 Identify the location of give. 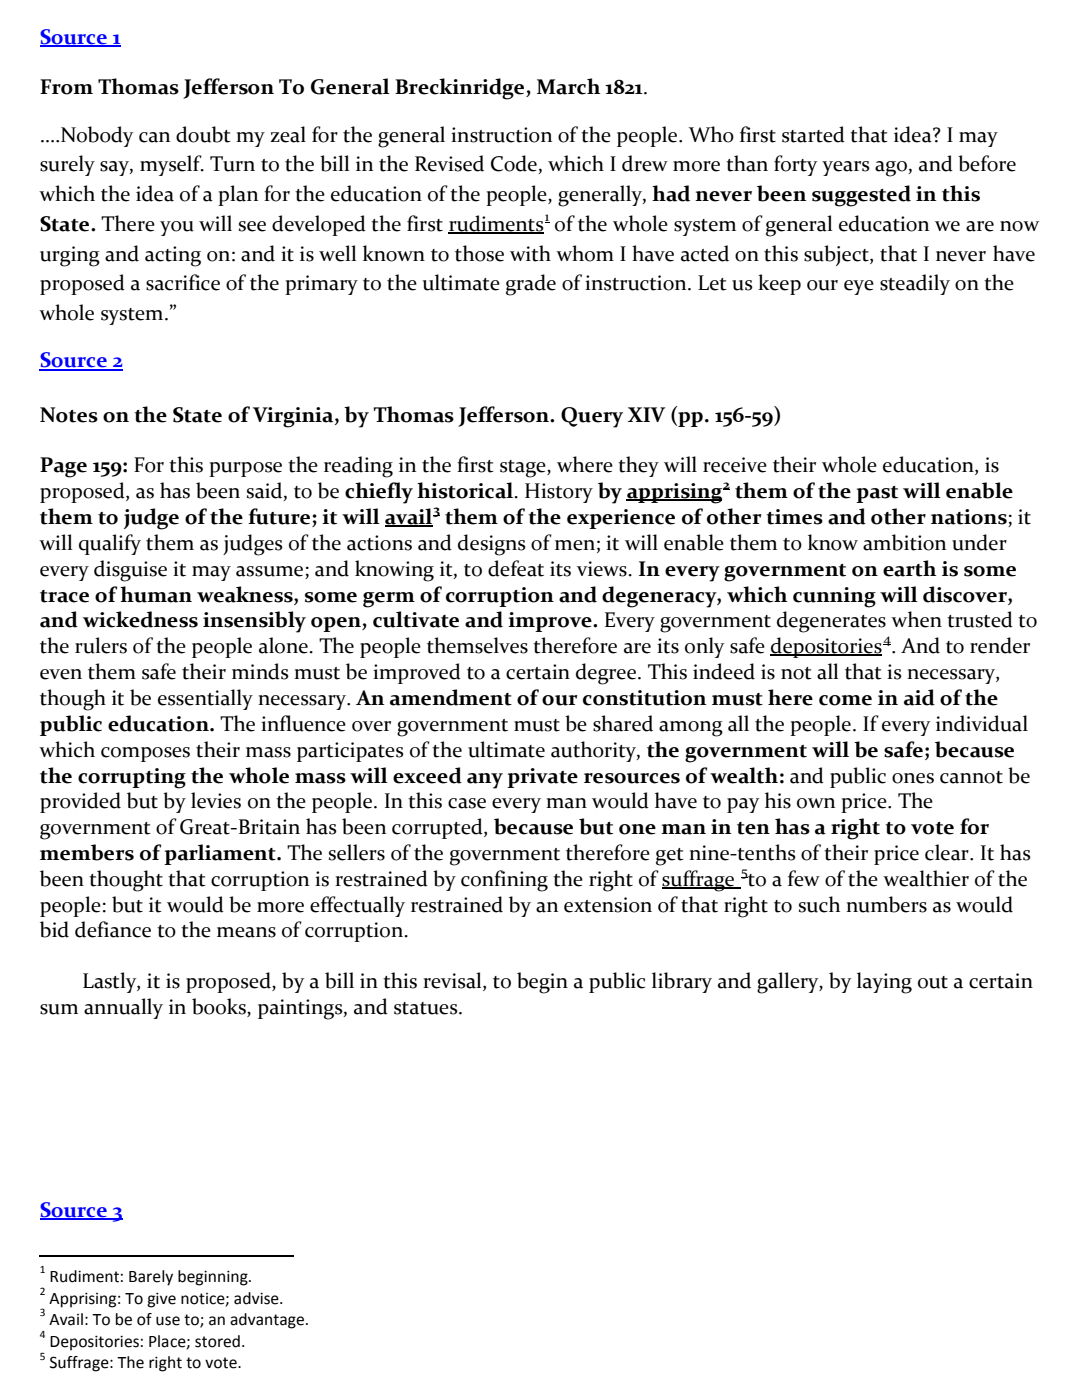
(161, 1300).
